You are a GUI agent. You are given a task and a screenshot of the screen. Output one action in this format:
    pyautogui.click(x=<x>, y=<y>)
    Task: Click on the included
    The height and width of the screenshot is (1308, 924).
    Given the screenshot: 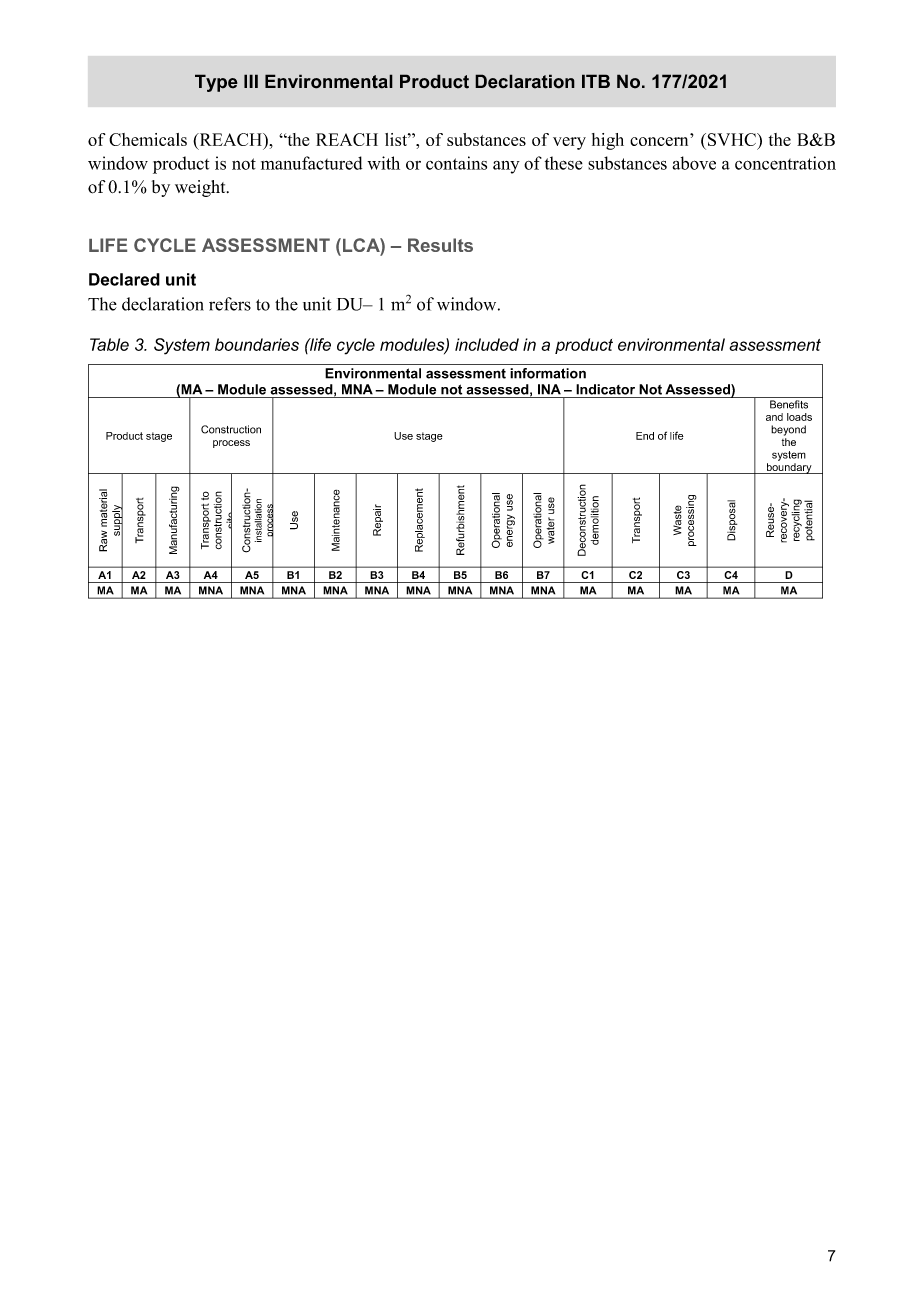 What is the action you would take?
    pyautogui.click(x=487, y=344)
